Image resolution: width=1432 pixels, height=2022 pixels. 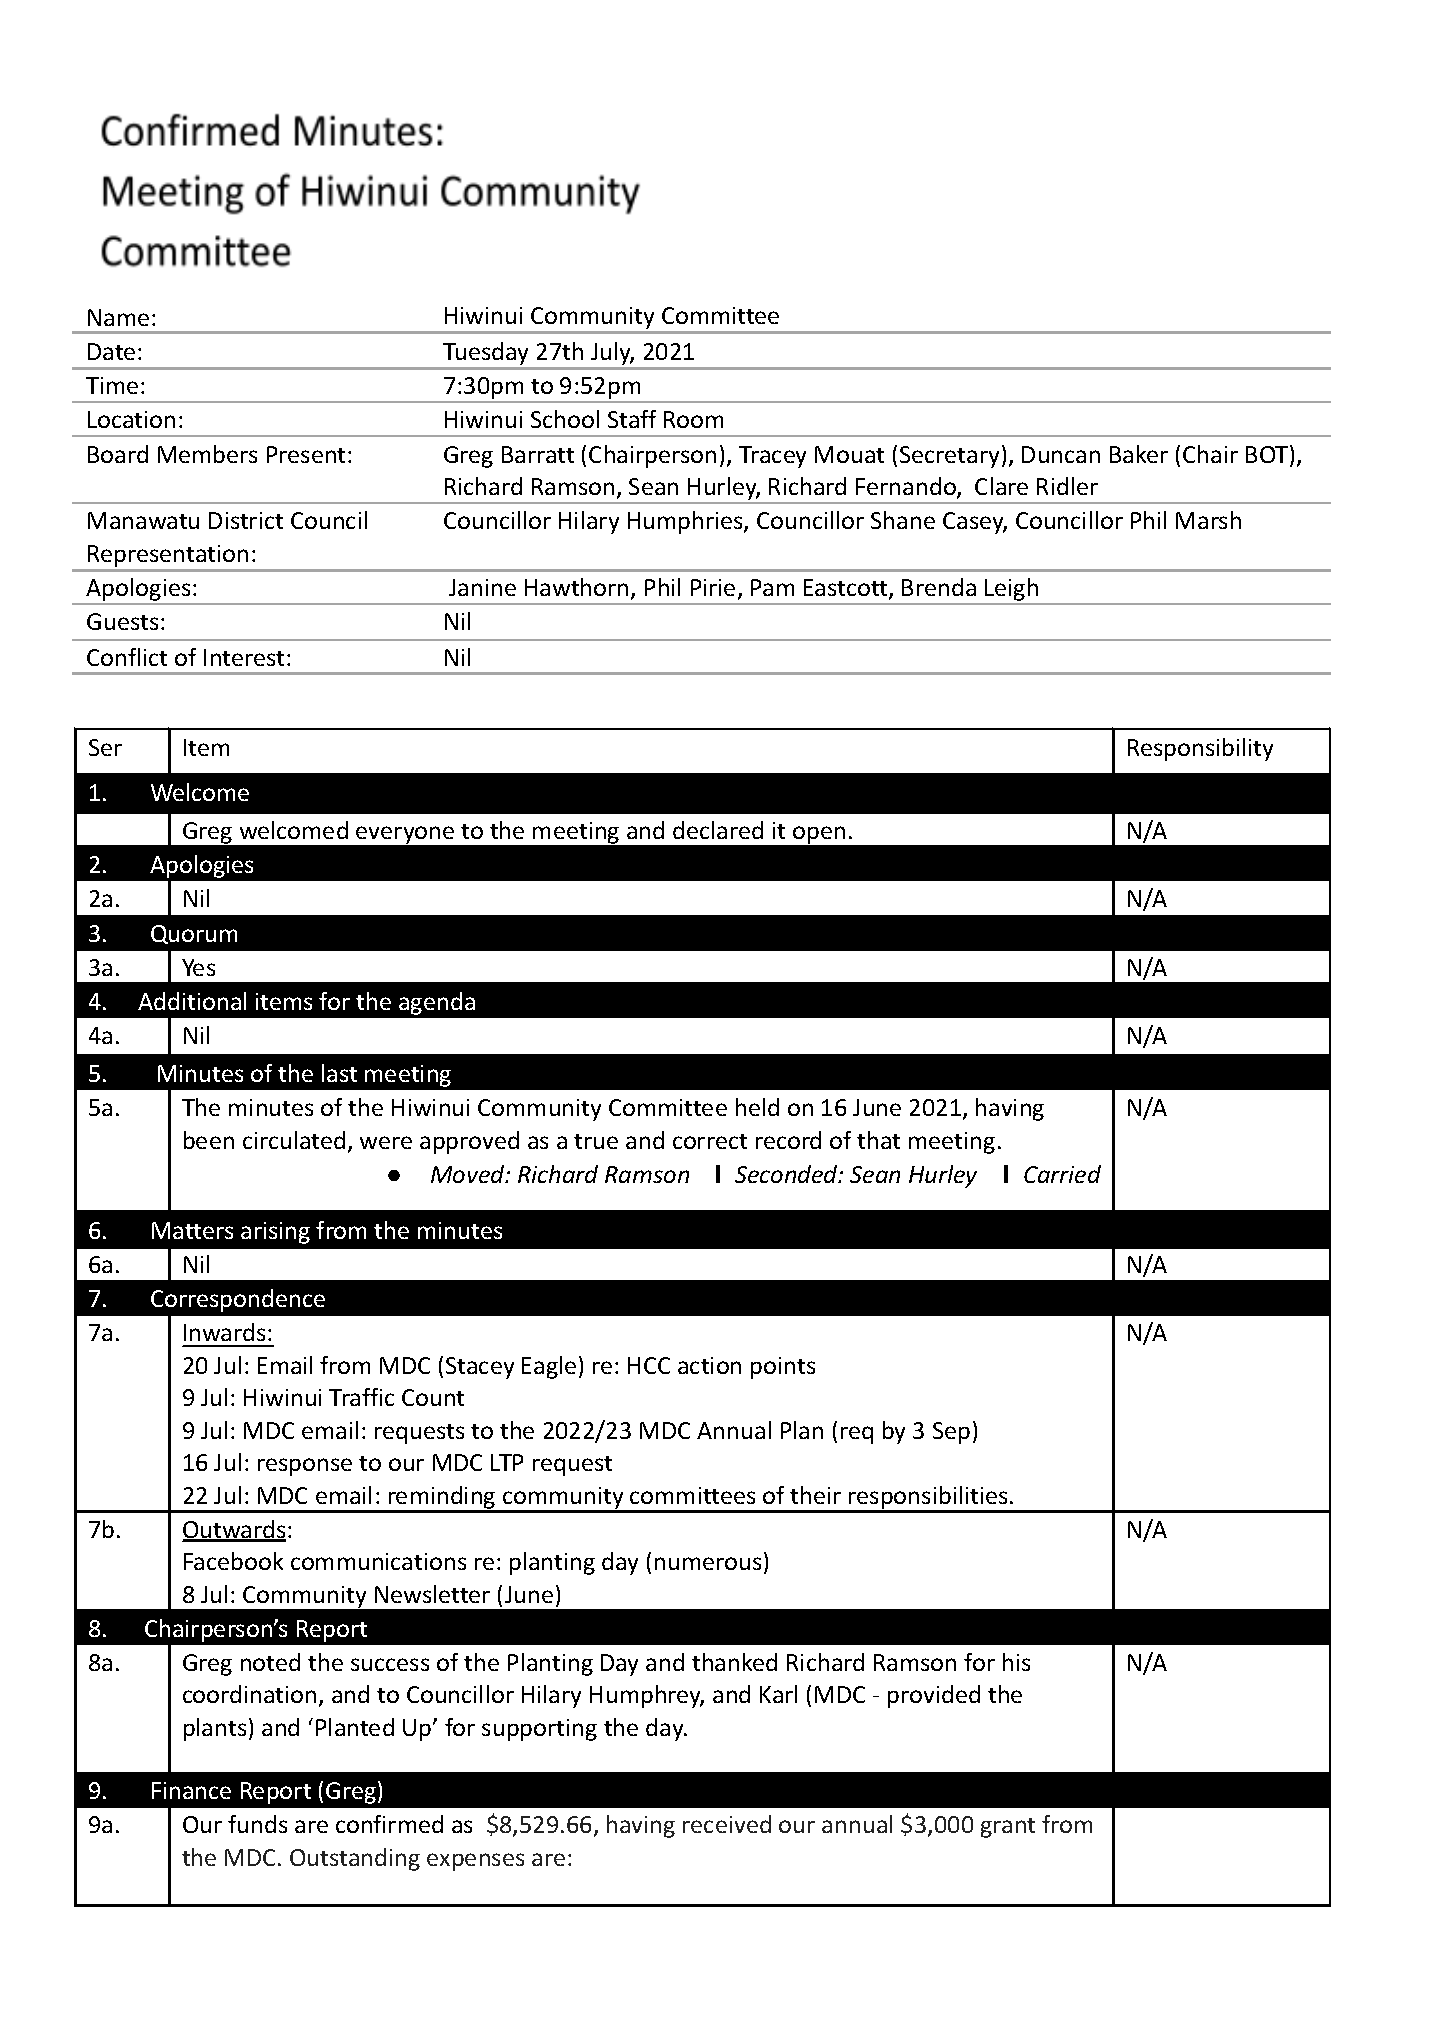 What do you see at coordinates (111, 351) in the image?
I see `Date` at bounding box center [111, 351].
